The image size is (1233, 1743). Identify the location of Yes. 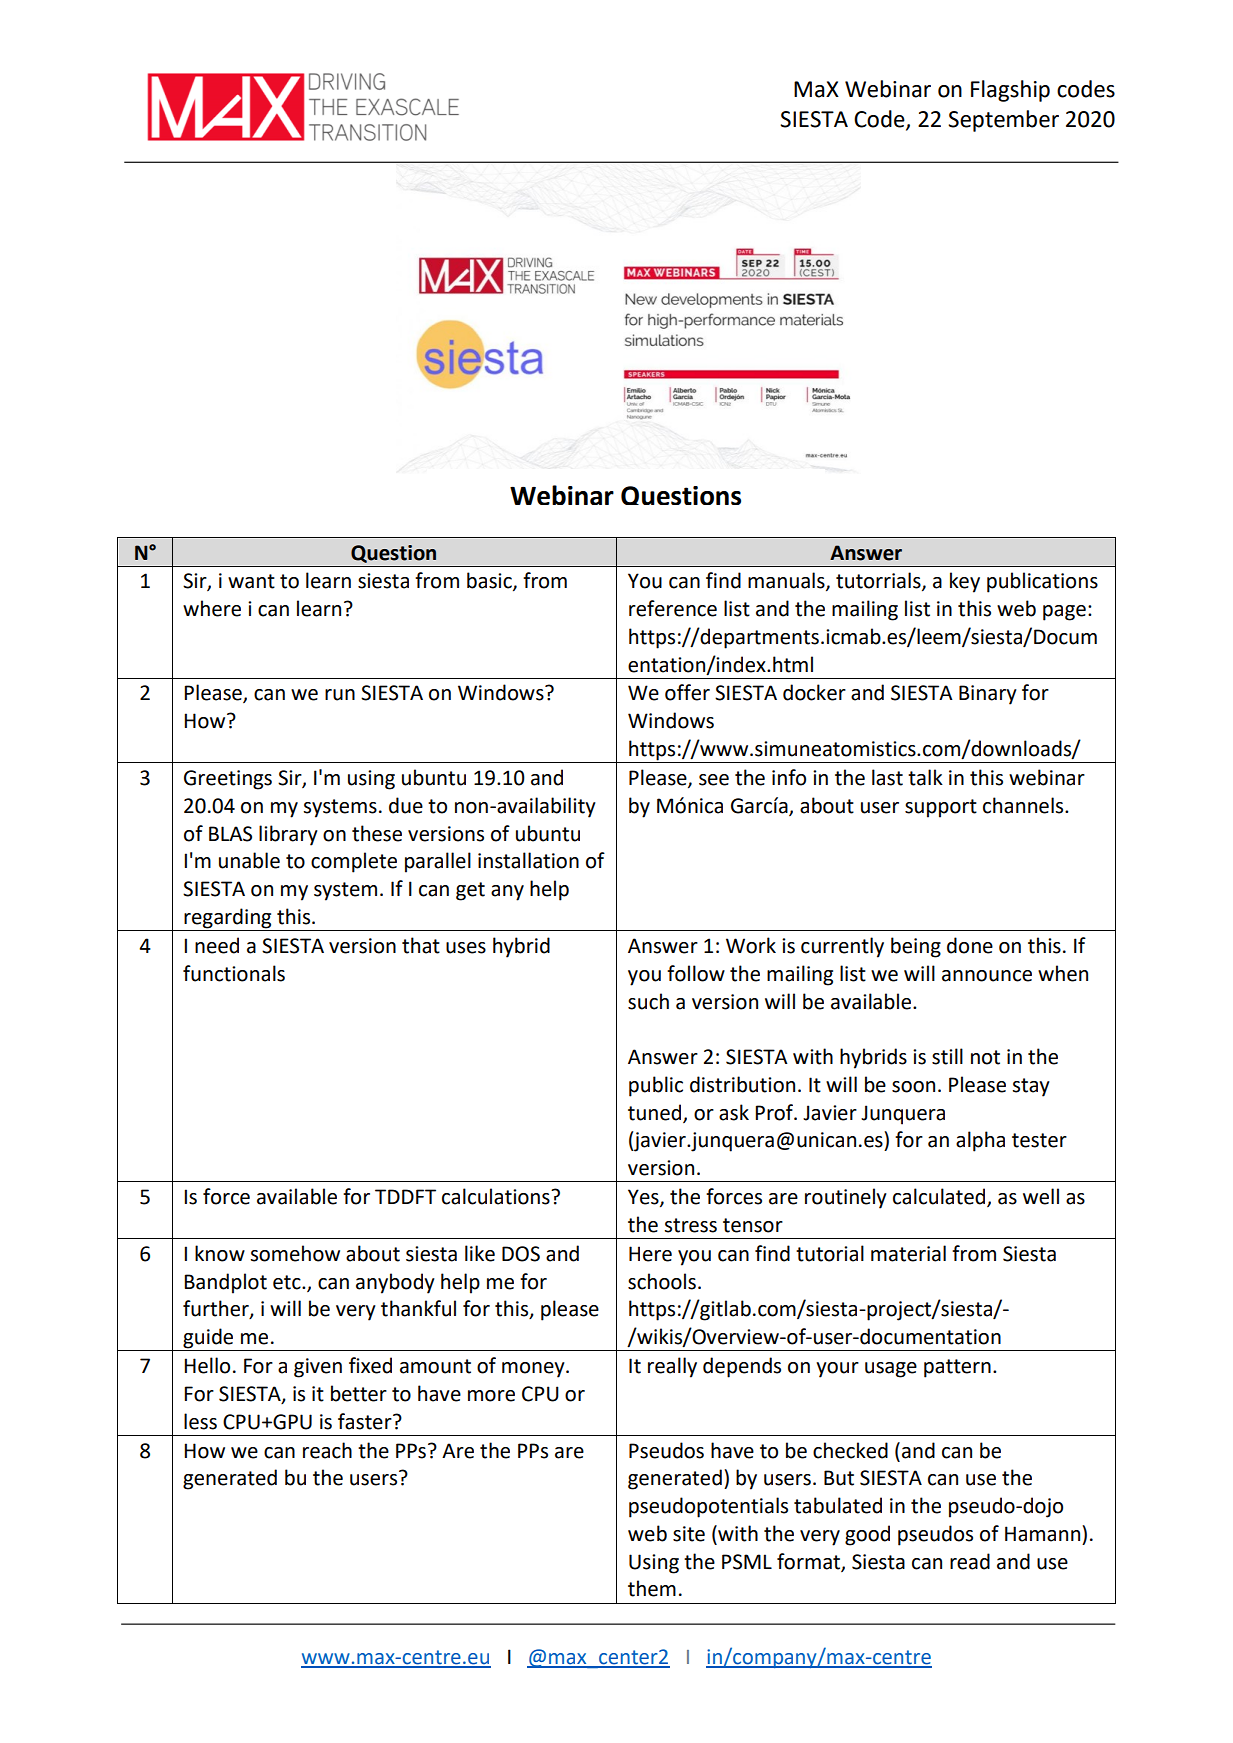
(644, 1198).
